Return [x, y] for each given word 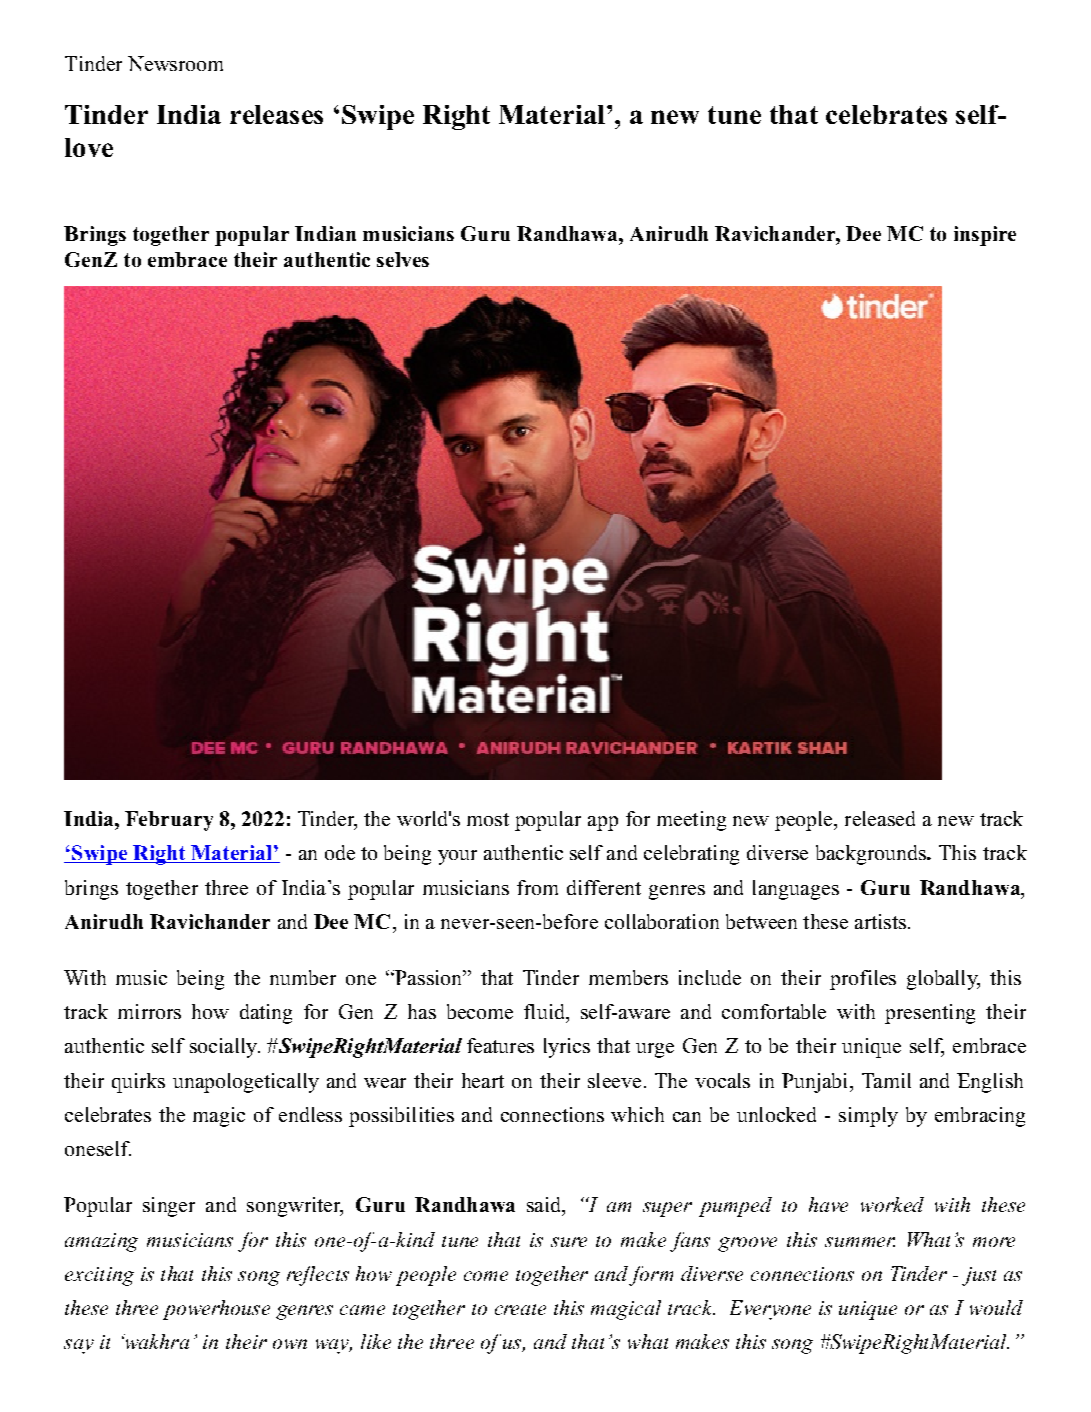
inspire [985, 236]
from [537, 887]
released [880, 818]
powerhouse [216, 1310]
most [488, 819]
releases [276, 114]
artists [880, 921]
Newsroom [175, 63]
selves [403, 259]
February [169, 821]
